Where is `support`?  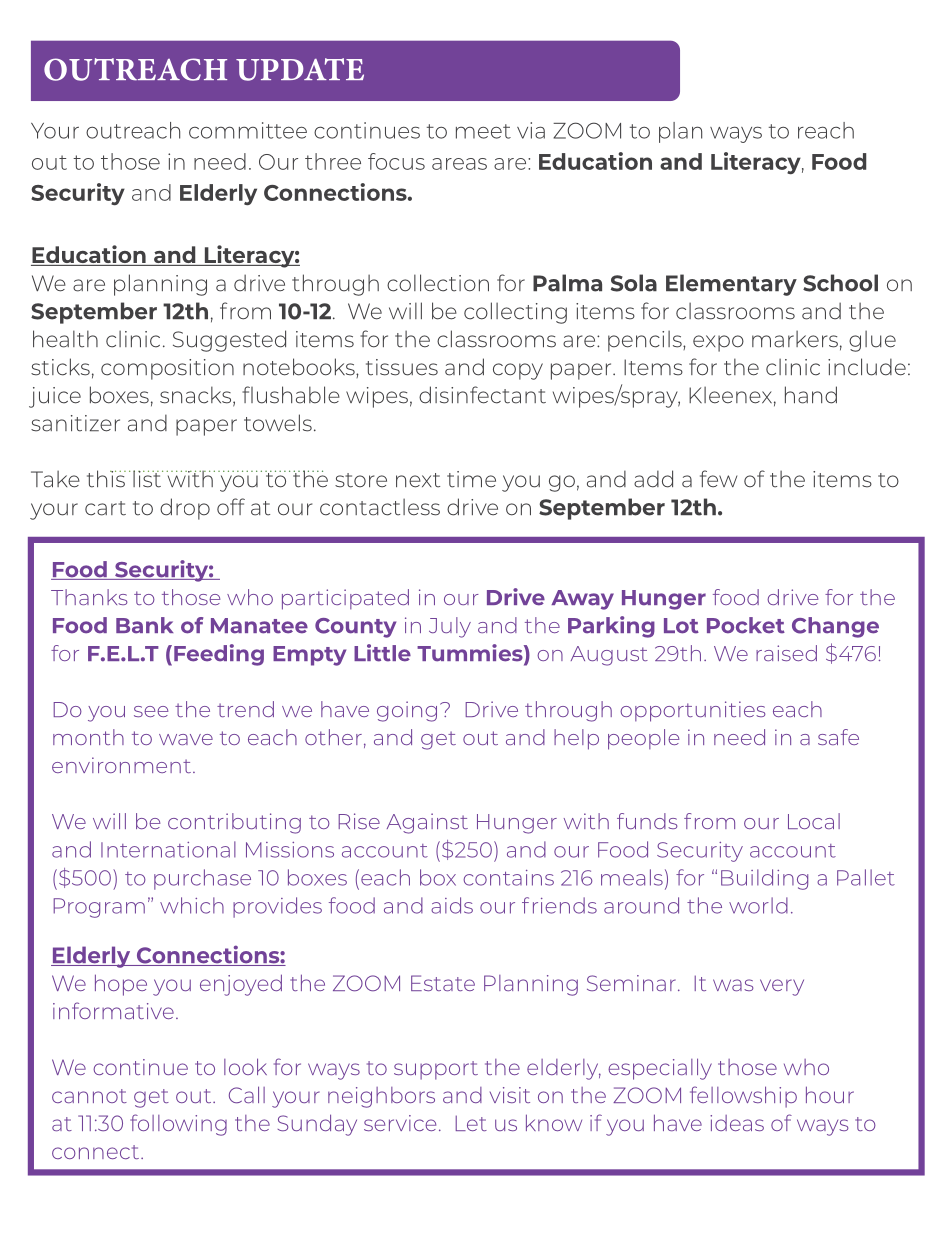 support is located at coordinates (436, 1070).
